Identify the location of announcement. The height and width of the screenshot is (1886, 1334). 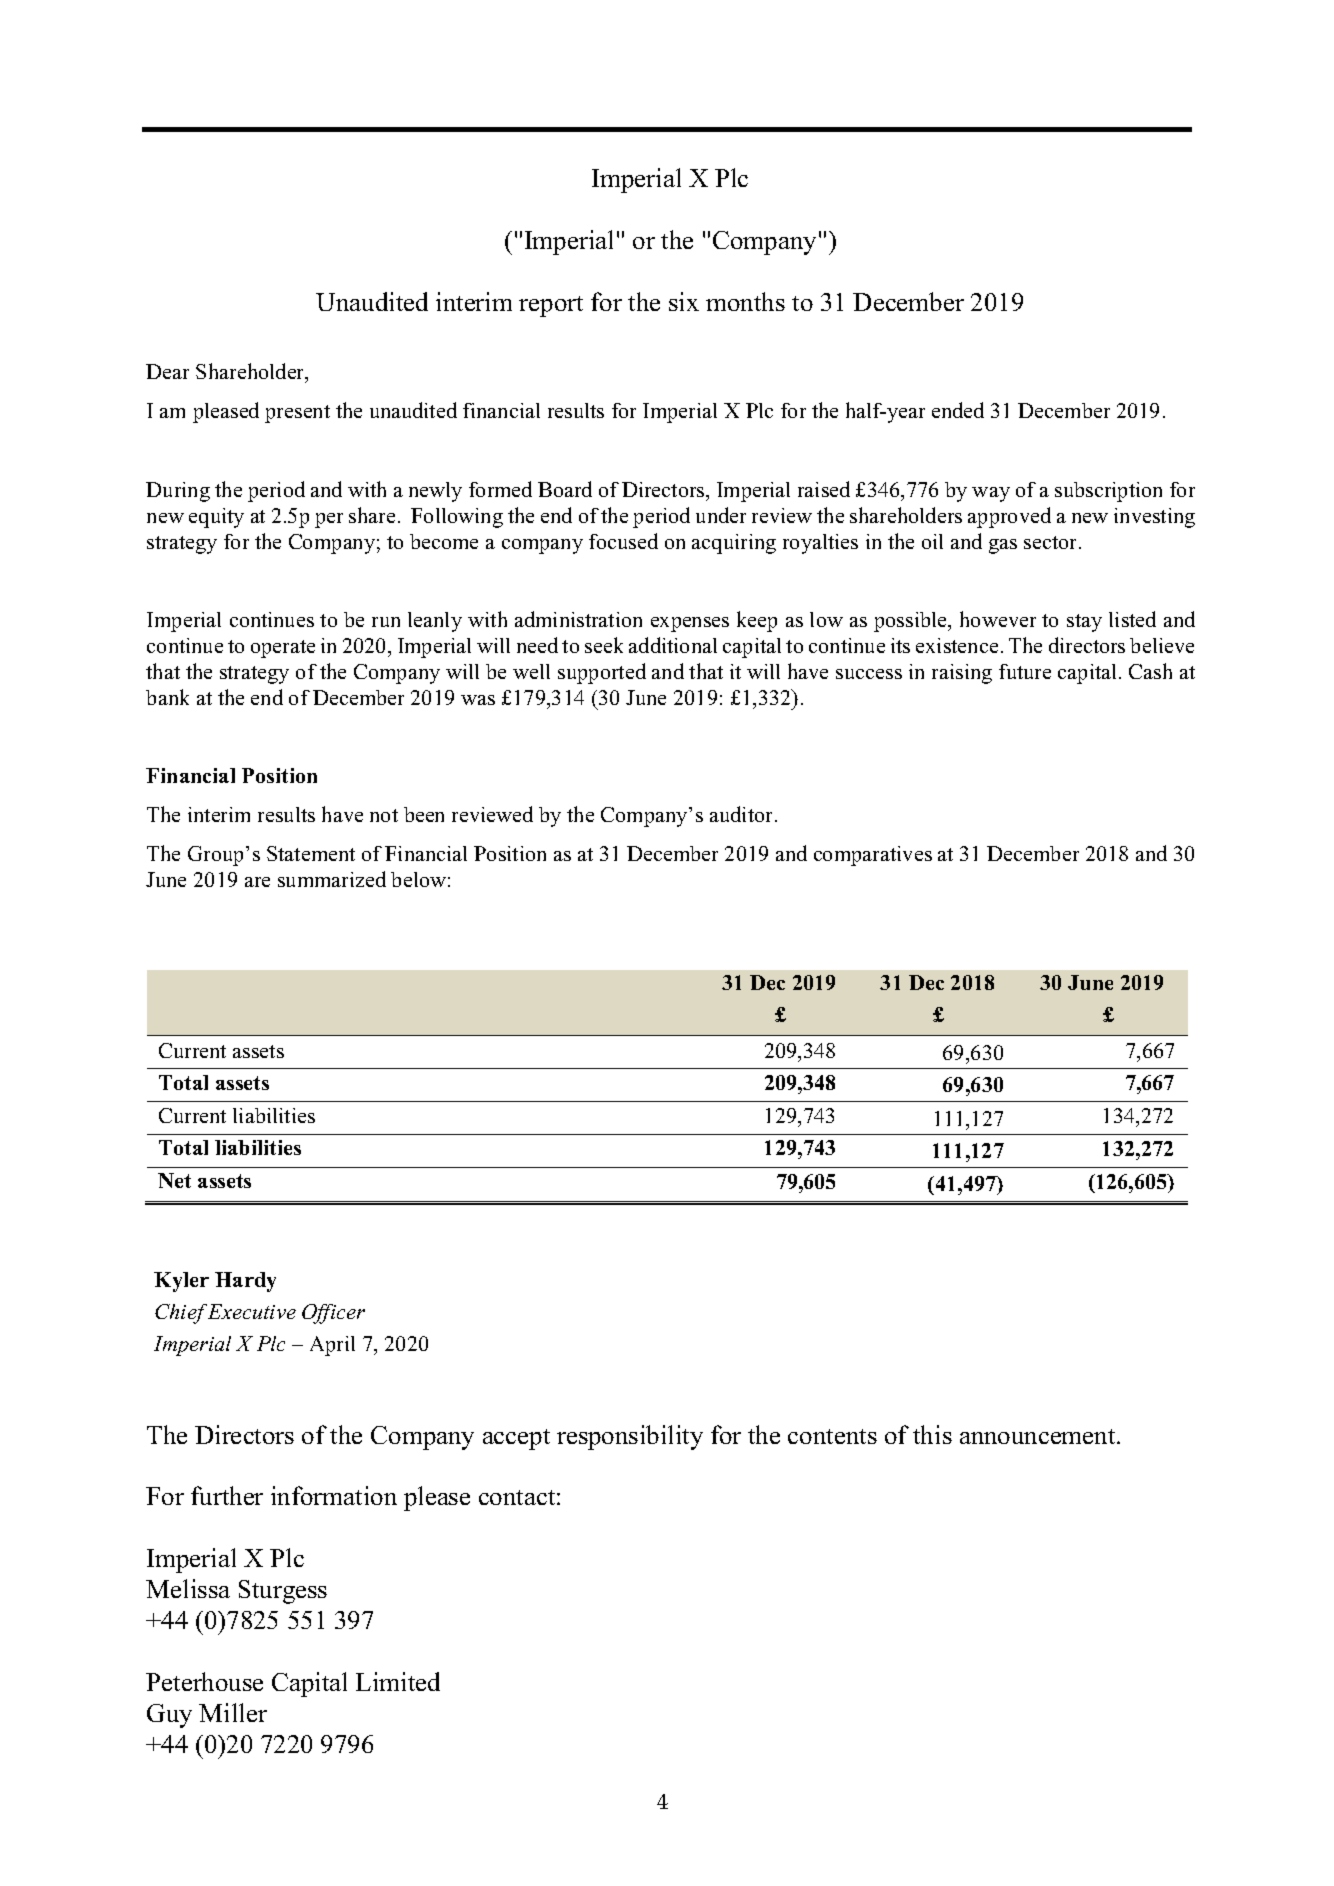
(1039, 1436).
